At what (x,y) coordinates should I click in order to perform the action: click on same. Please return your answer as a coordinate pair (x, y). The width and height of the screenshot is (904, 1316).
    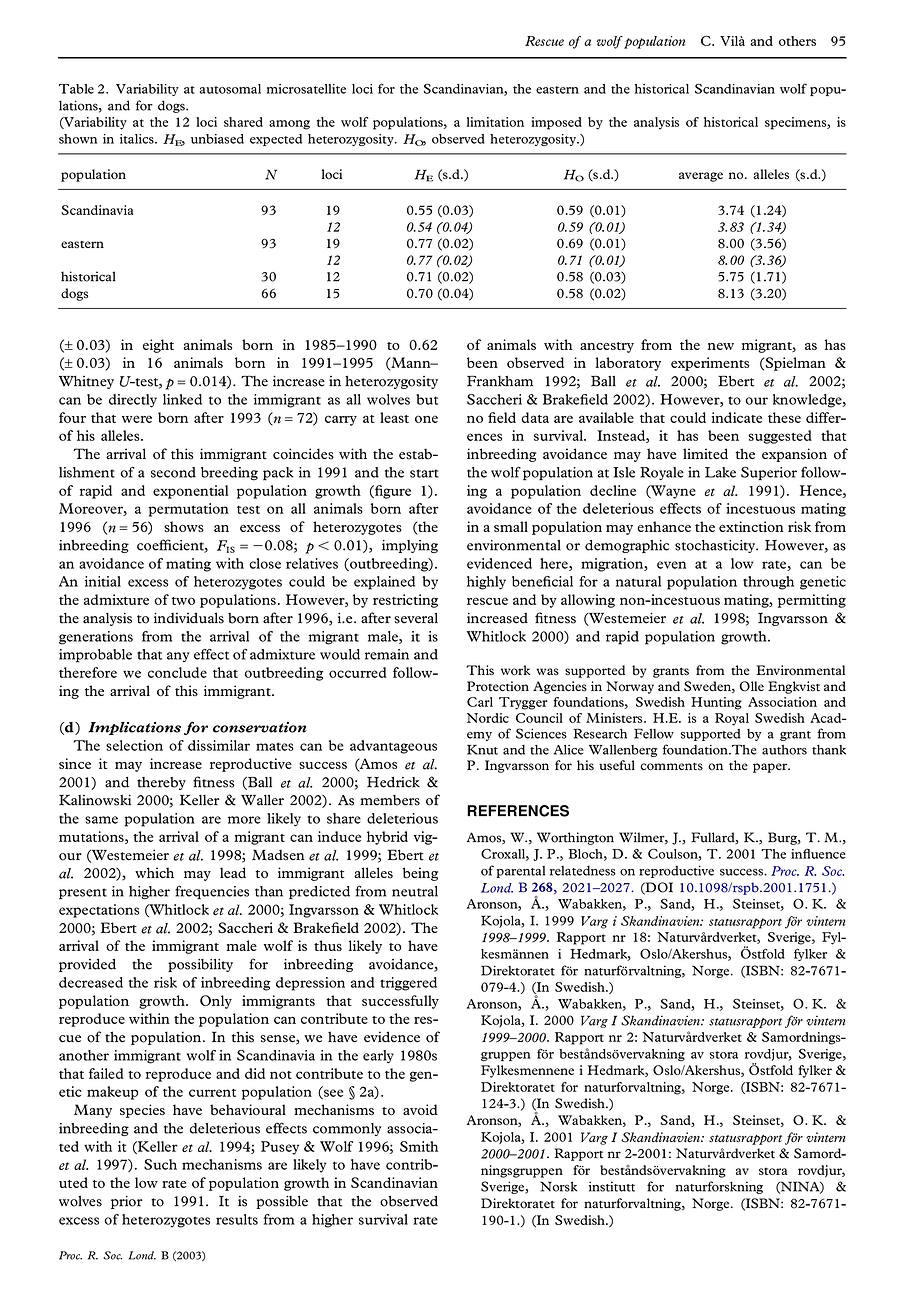
    Looking at the image, I should click on (101, 820).
